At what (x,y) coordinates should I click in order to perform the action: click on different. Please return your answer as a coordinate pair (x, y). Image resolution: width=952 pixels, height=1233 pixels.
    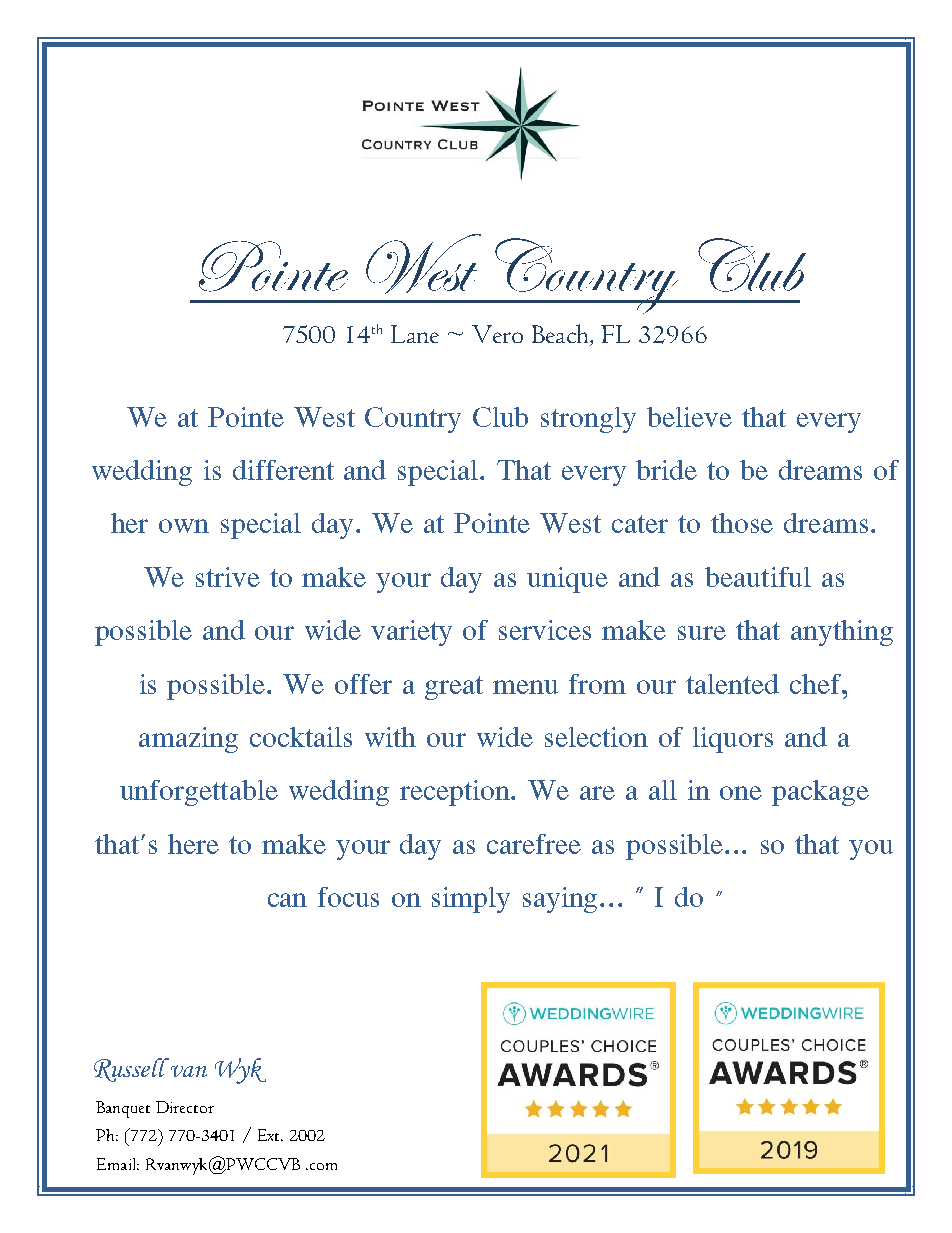
    Looking at the image, I should click on (283, 470).
